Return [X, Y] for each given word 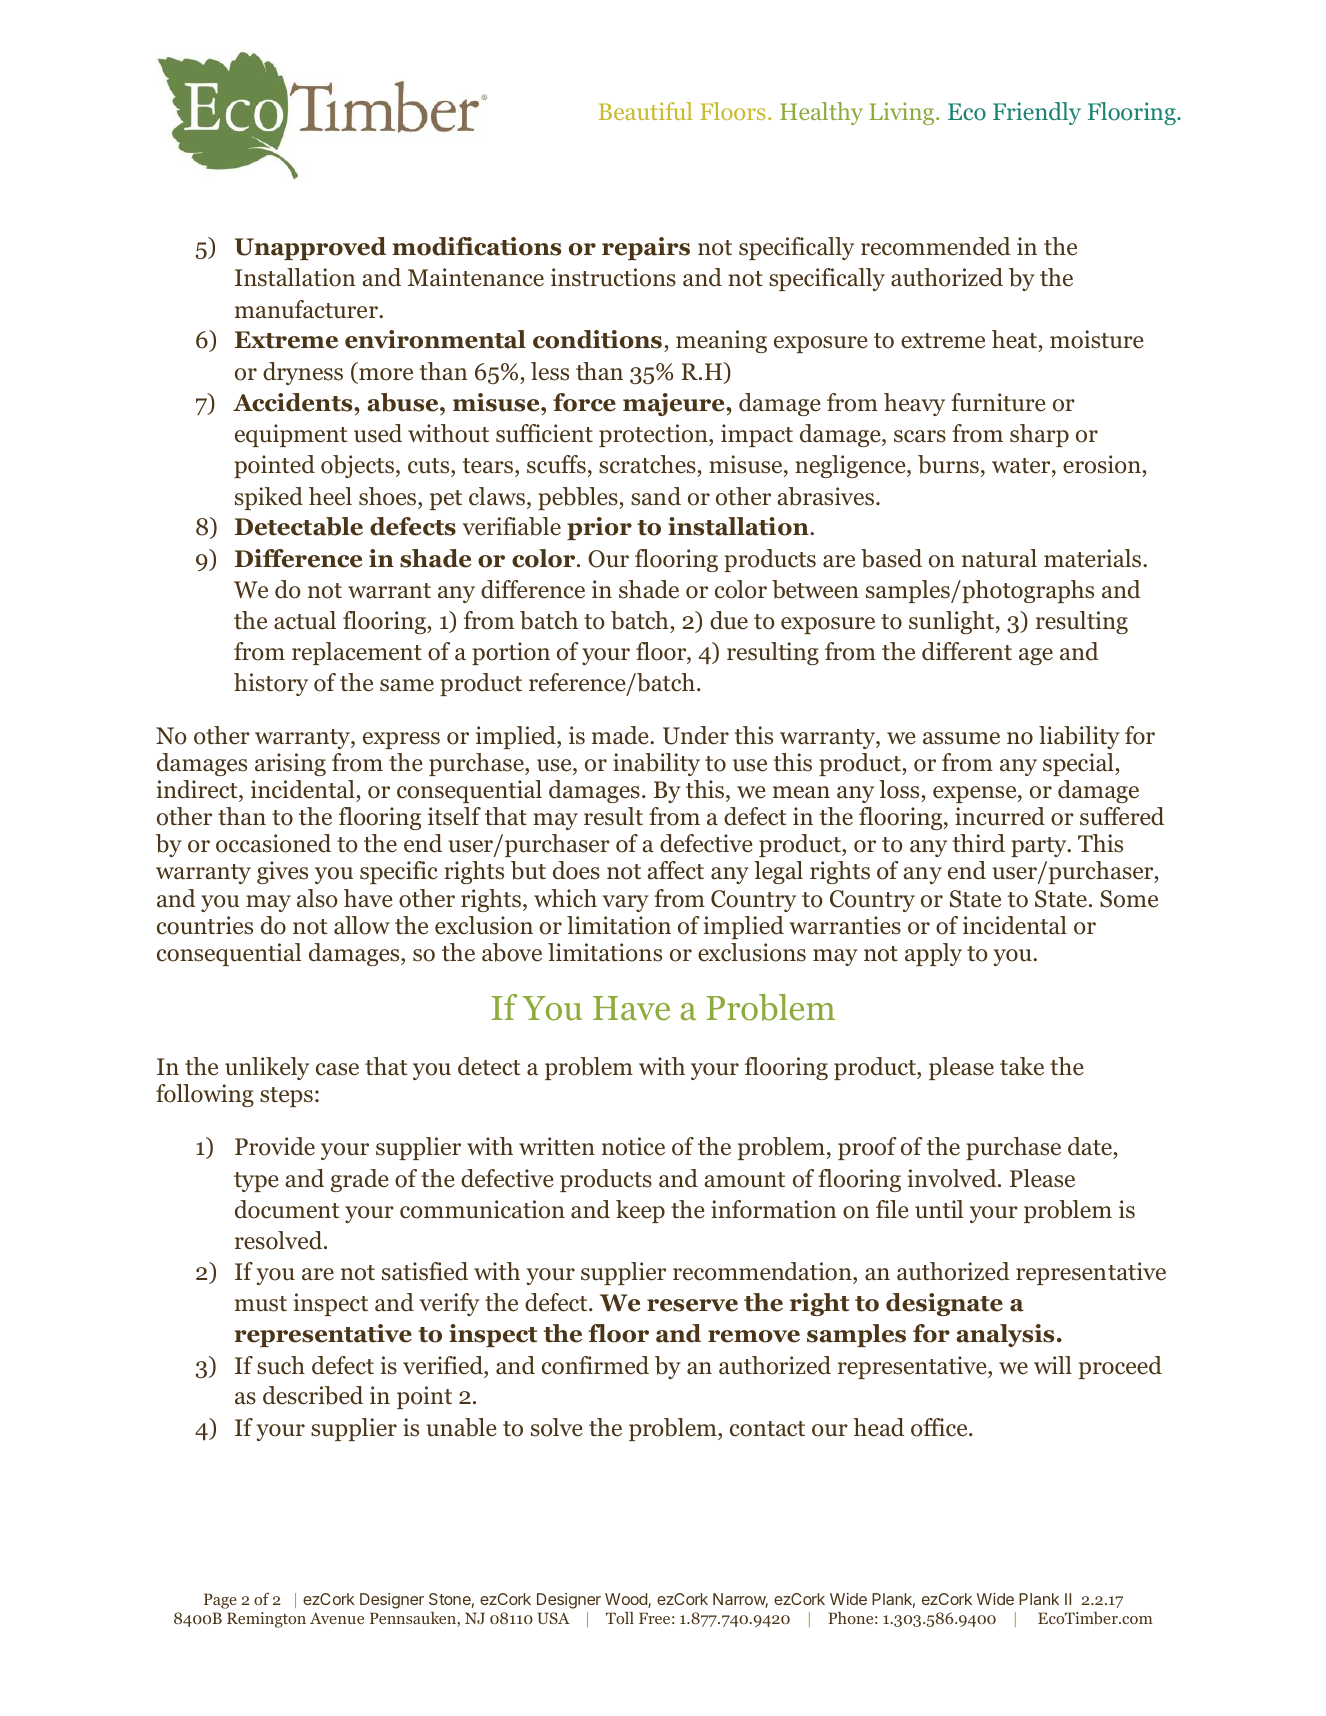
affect [675, 870]
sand [656, 496]
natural [999, 558]
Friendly [1037, 113]
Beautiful [645, 111]
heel [330, 496]
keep [640, 1211]
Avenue [337, 1618]
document [287, 1209]
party [1040, 847]
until [939, 1209]
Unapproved [310, 248]
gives [282, 872]
